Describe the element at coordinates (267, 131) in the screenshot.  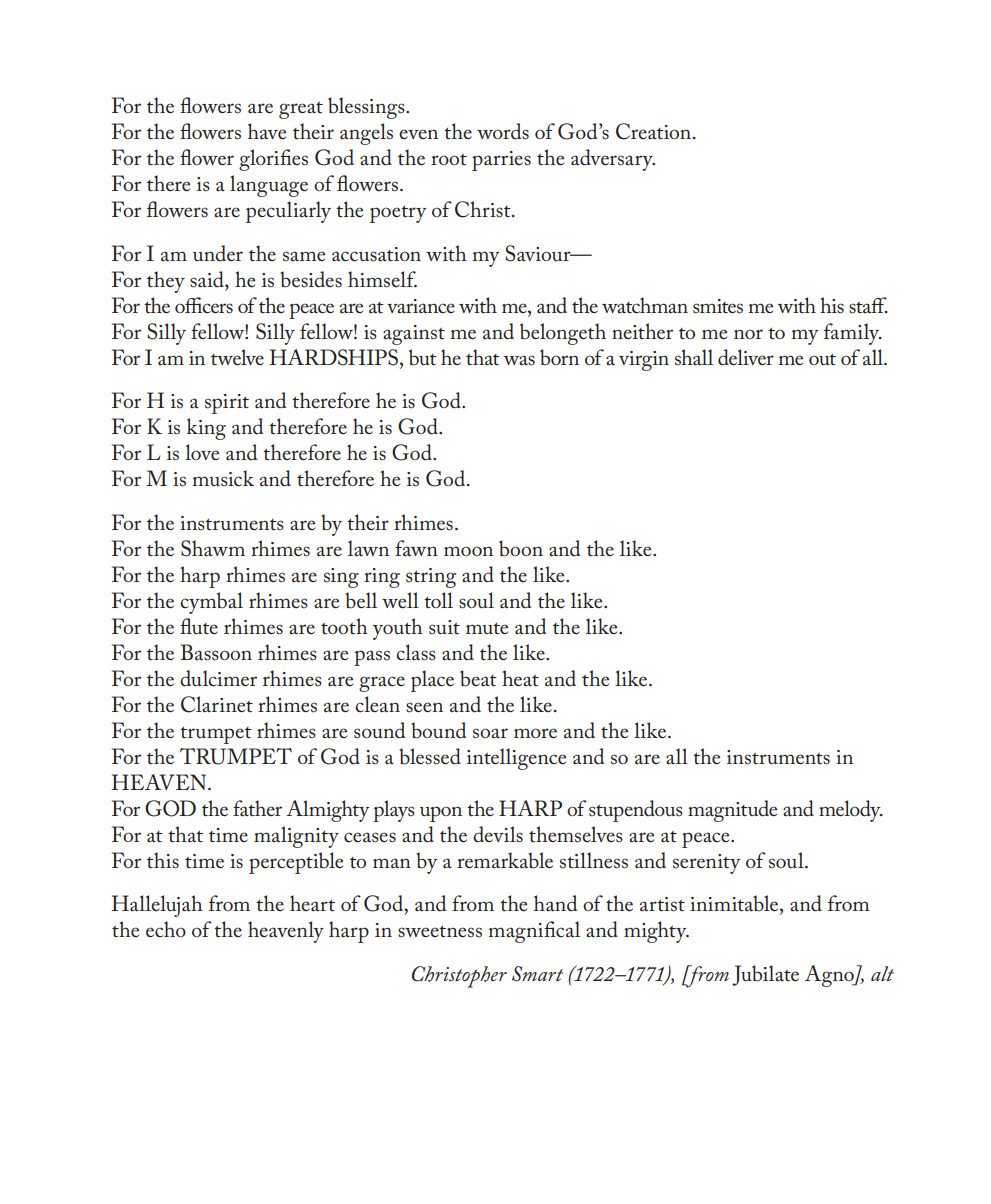
I see `have` at that location.
